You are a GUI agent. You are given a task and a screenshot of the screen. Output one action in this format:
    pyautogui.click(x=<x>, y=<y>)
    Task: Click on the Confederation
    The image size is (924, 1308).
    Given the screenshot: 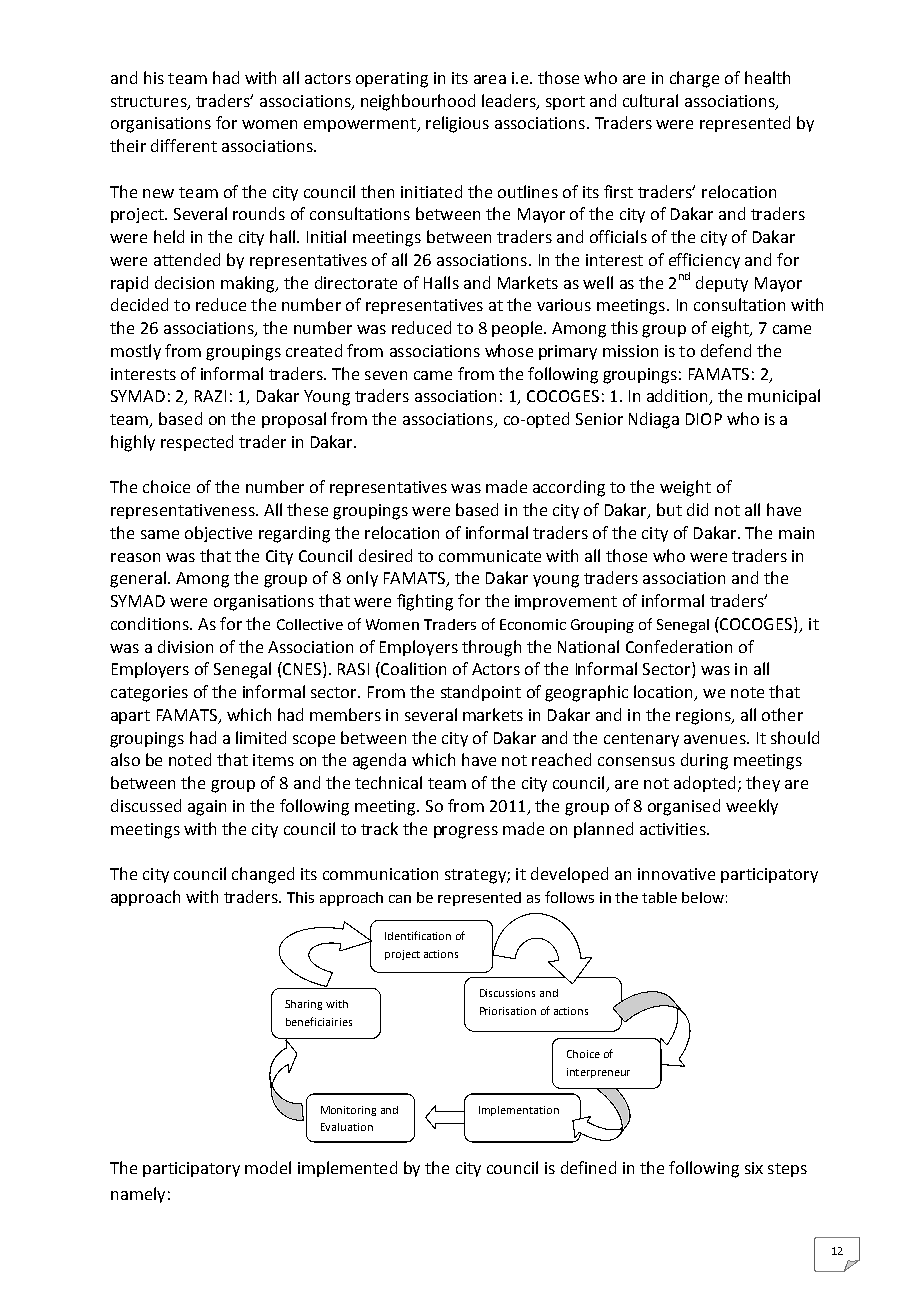 What is the action you would take?
    pyautogui.click(x=679, y=646)
